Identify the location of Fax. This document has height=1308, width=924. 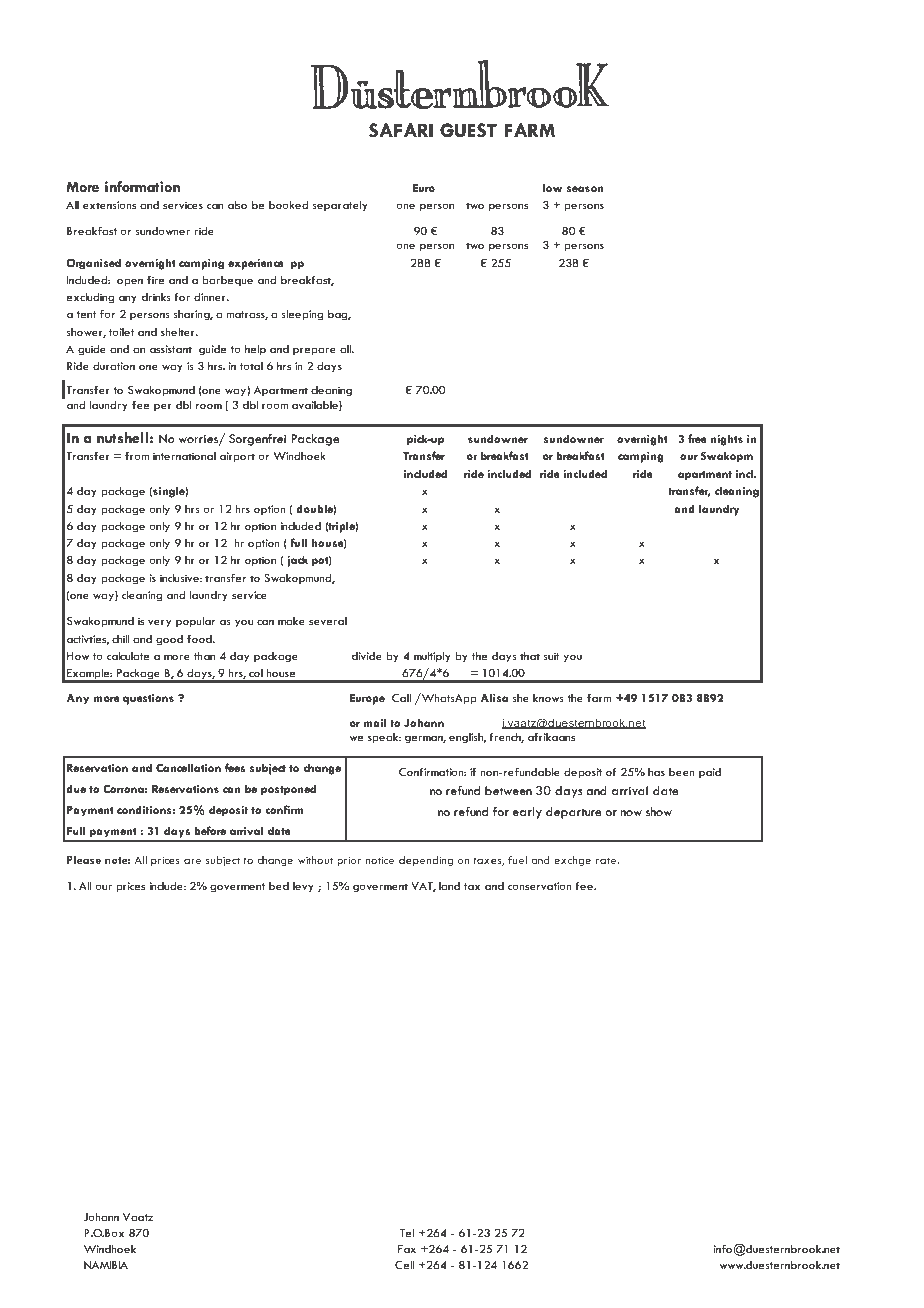
(407, 1249).
